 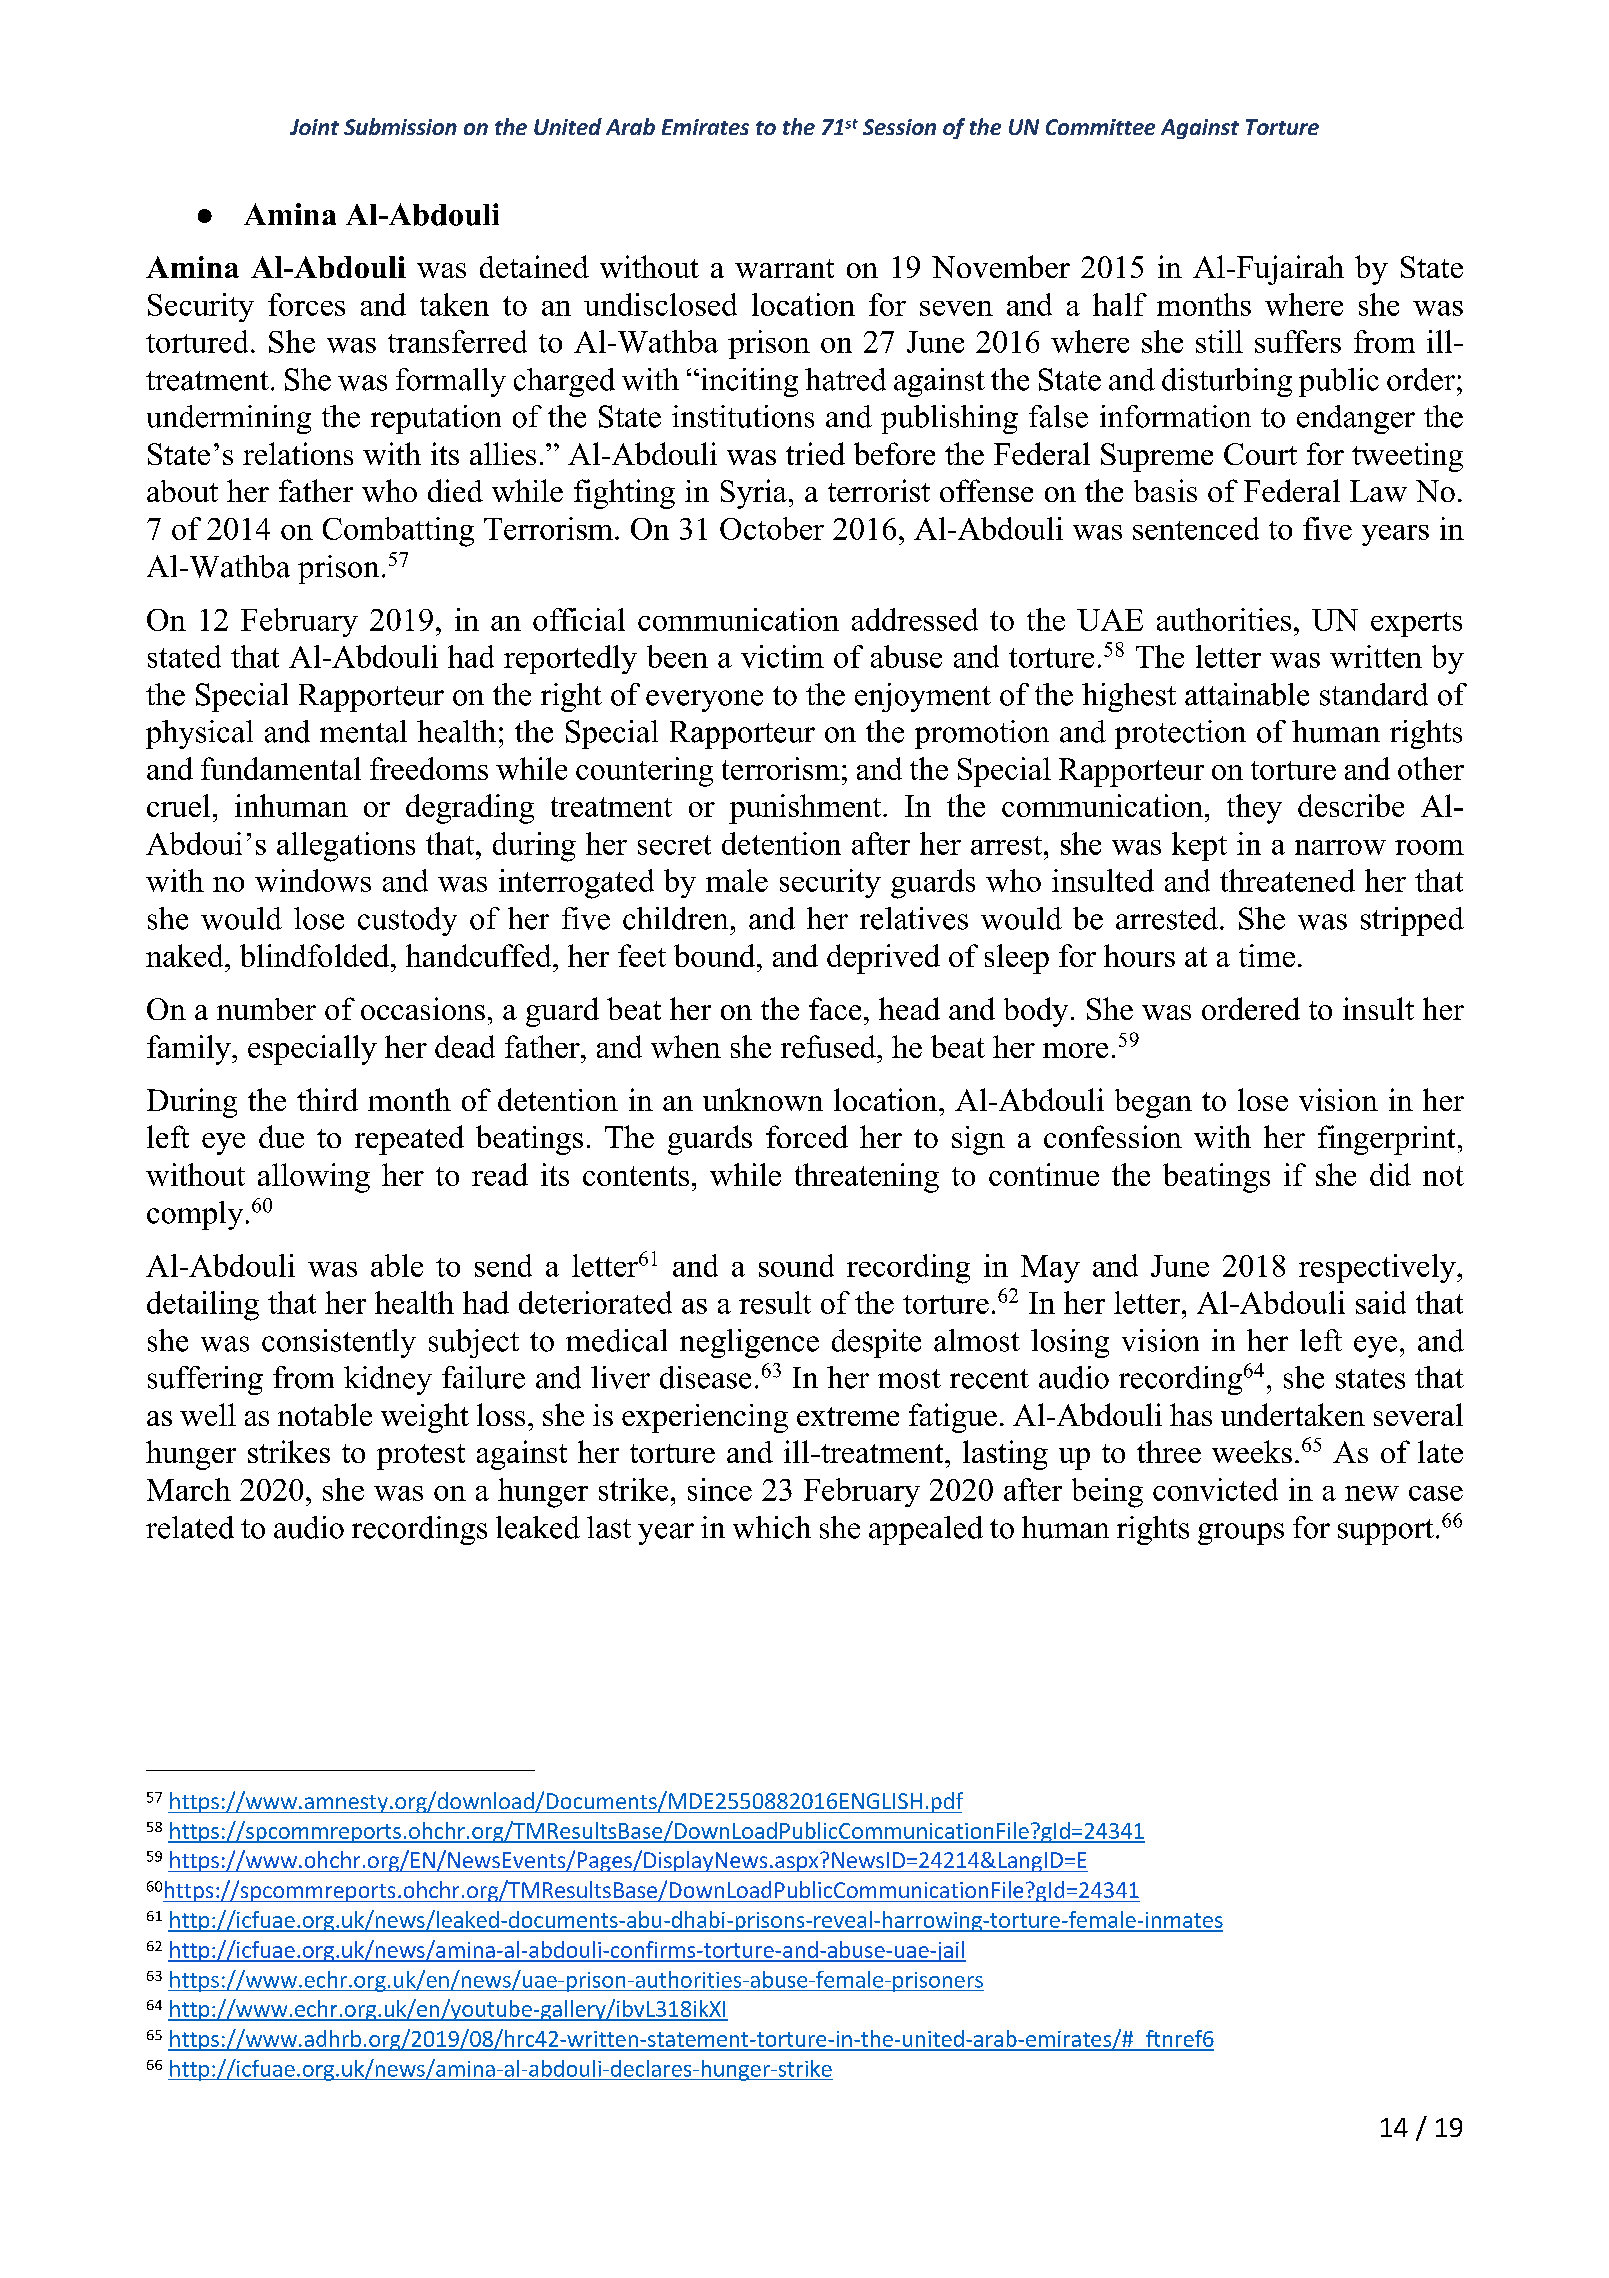 I want to click on deprived, so click(x=883, y=959).
